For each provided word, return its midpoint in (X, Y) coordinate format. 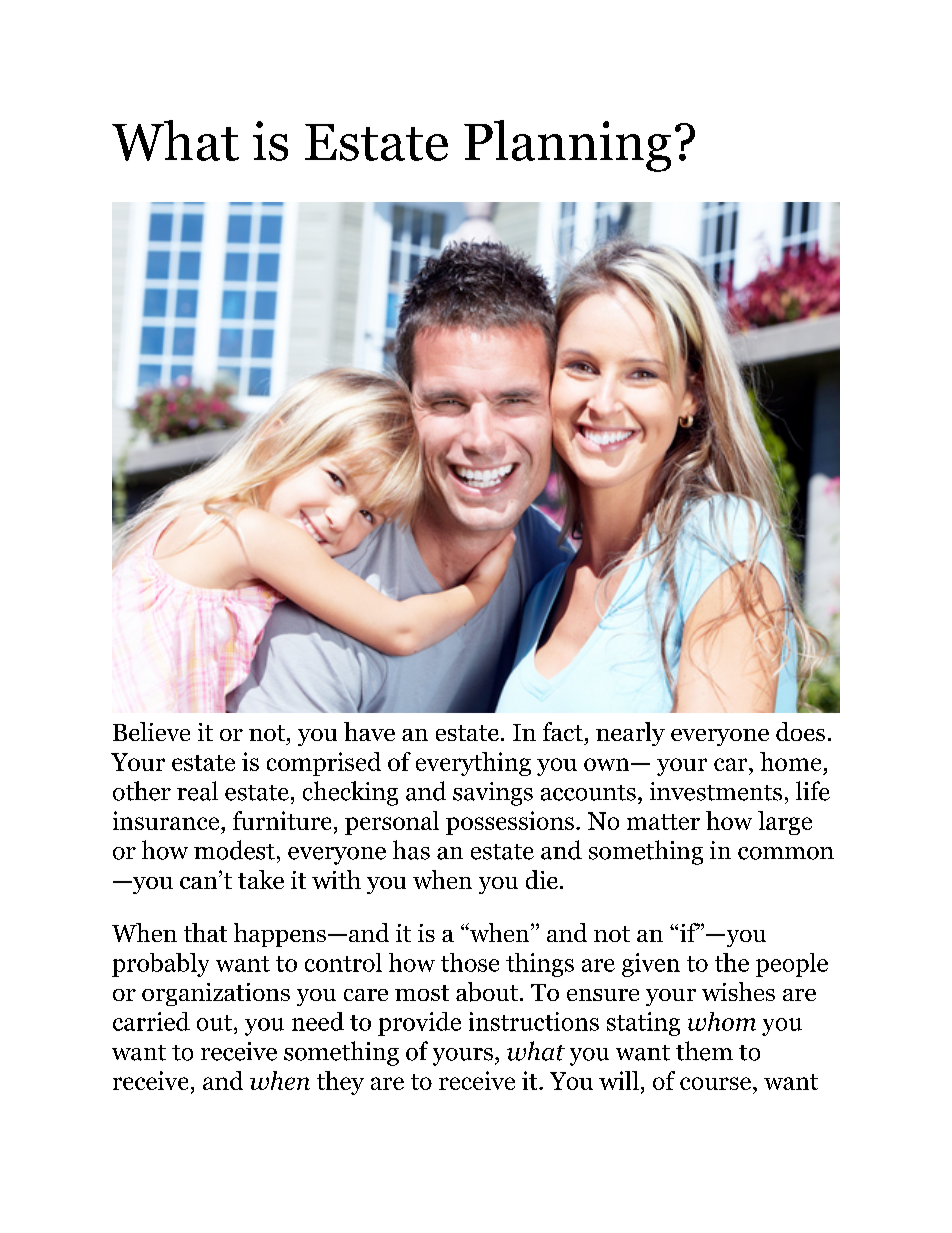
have (369, 731)
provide (419, 1024)
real (197, 791)
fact (563, 731)
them (704, 1051)
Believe (151, 731)
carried (151, 1021)
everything (473, 764)
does (800, 731)
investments (716, 791)
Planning (567, 146)
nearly (630, 734)
